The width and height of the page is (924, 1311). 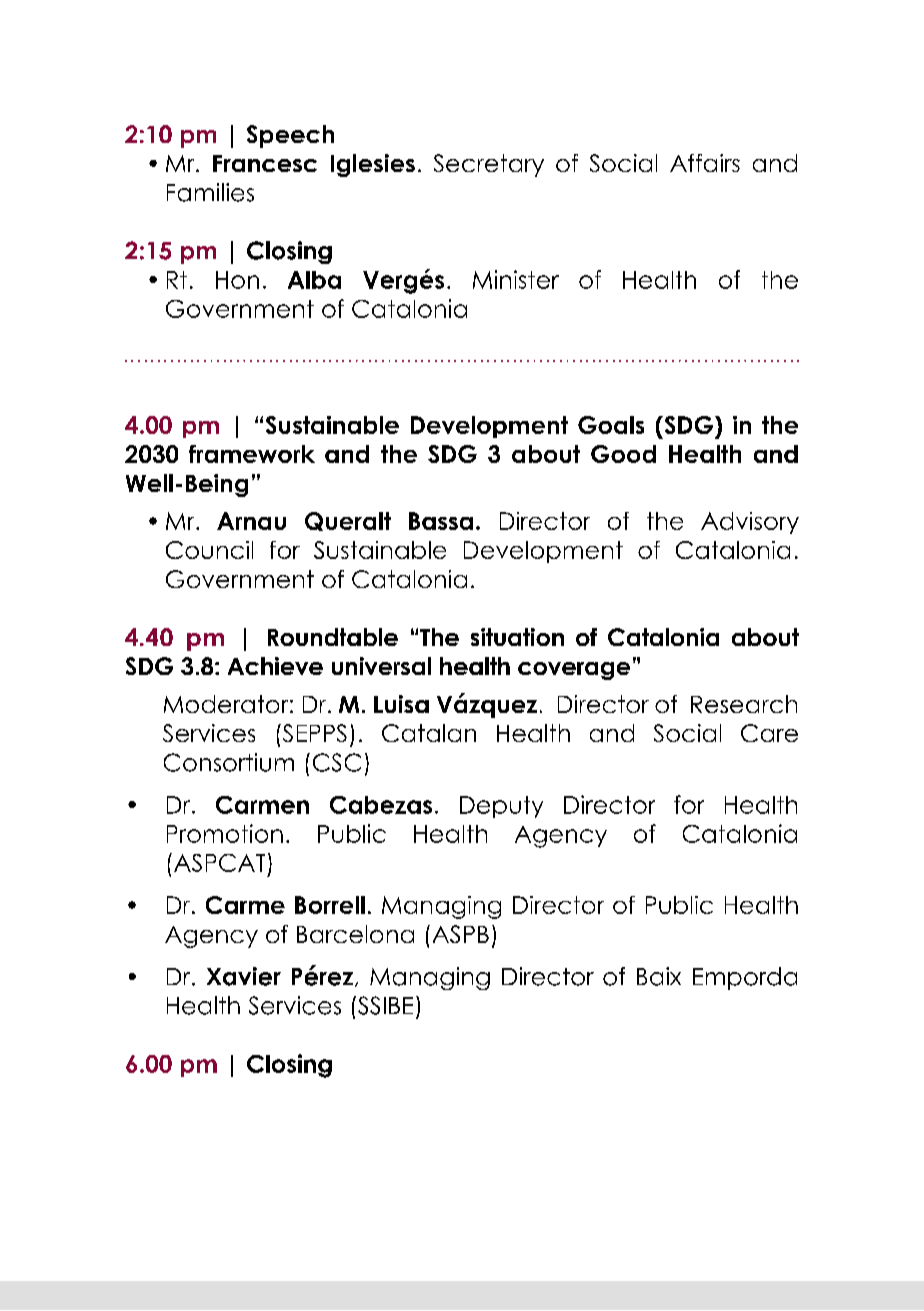 I want to click on Council, so click(x=209, y=550).
